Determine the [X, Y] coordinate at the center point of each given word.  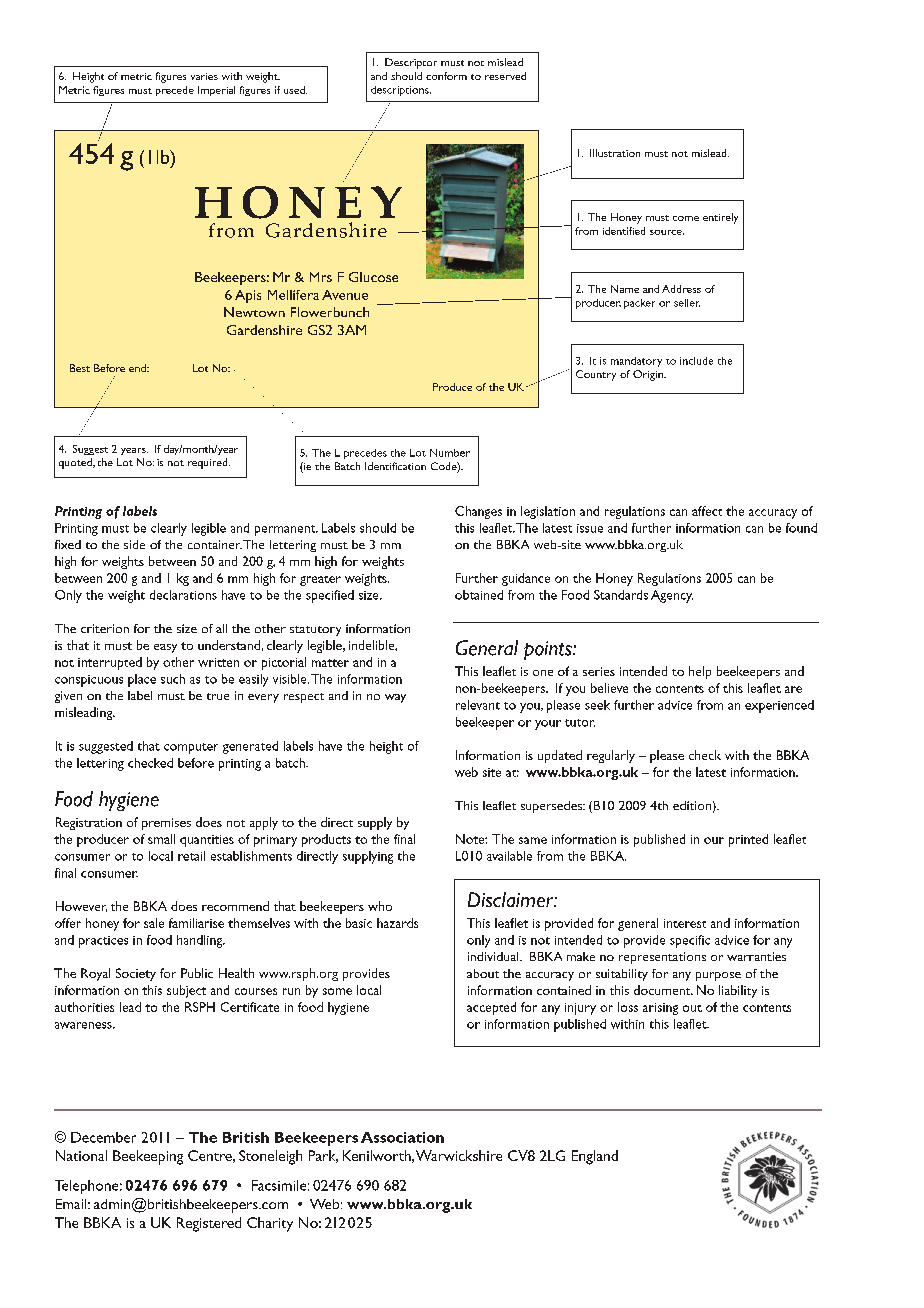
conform [446, 76]
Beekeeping [148, 1157]
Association [402, 1137]
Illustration [615, 153]
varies [204, 76]
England [595, 1157]
